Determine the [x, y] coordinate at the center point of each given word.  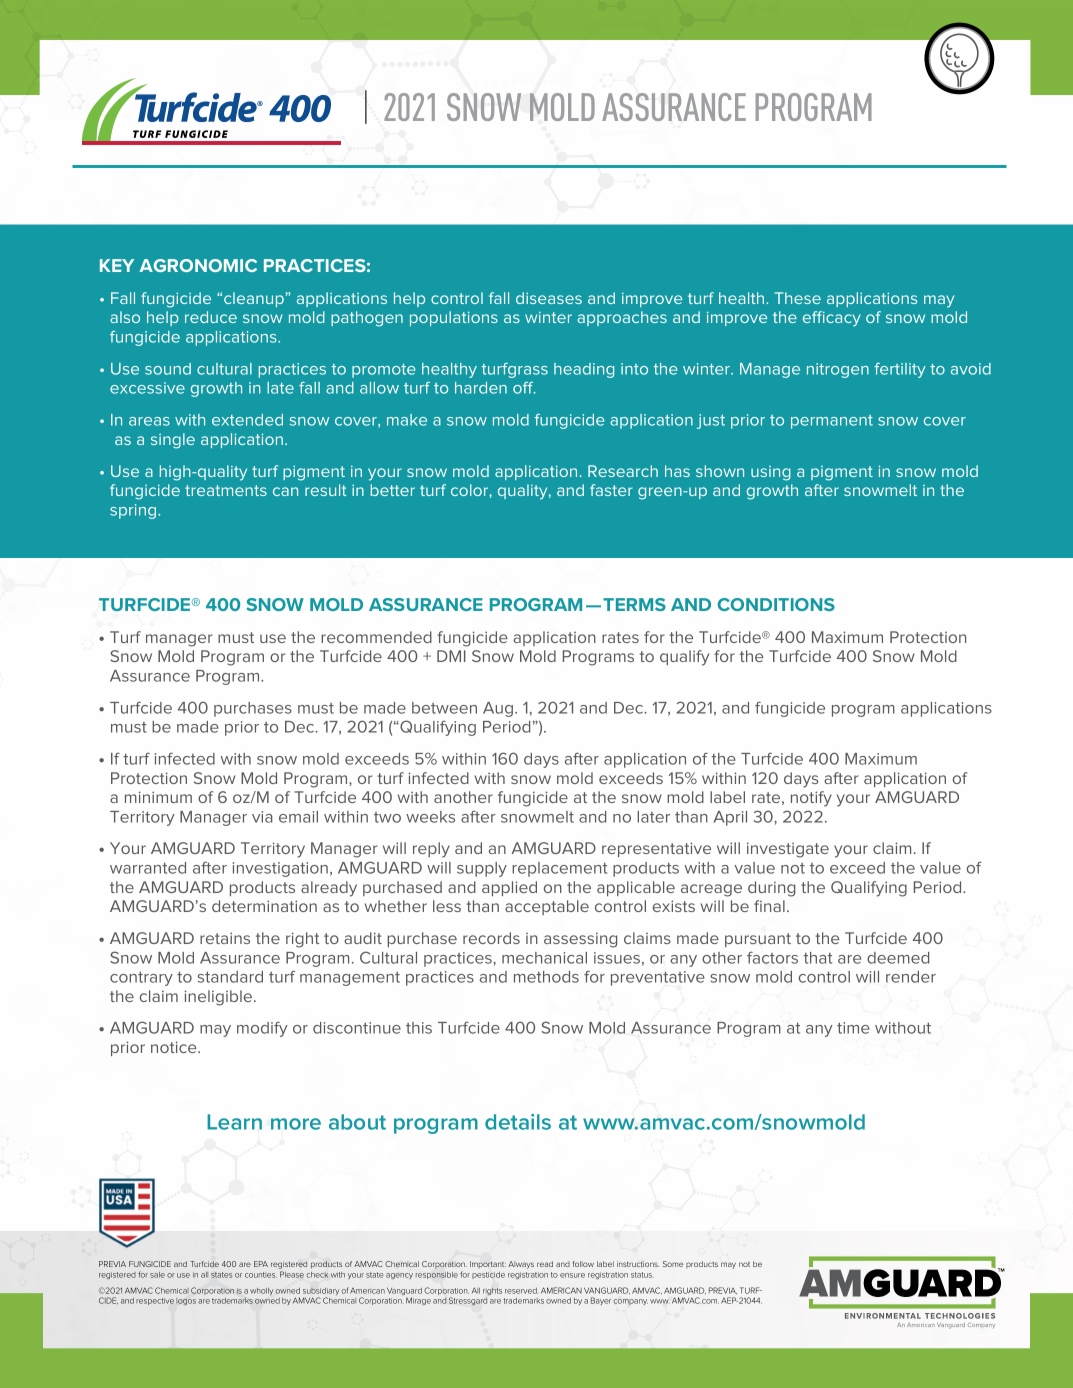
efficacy [832, 319]
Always [521, 1265]
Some [673, 1264]
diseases [549, 298]
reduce [211, 317]
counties [261, 1275]
